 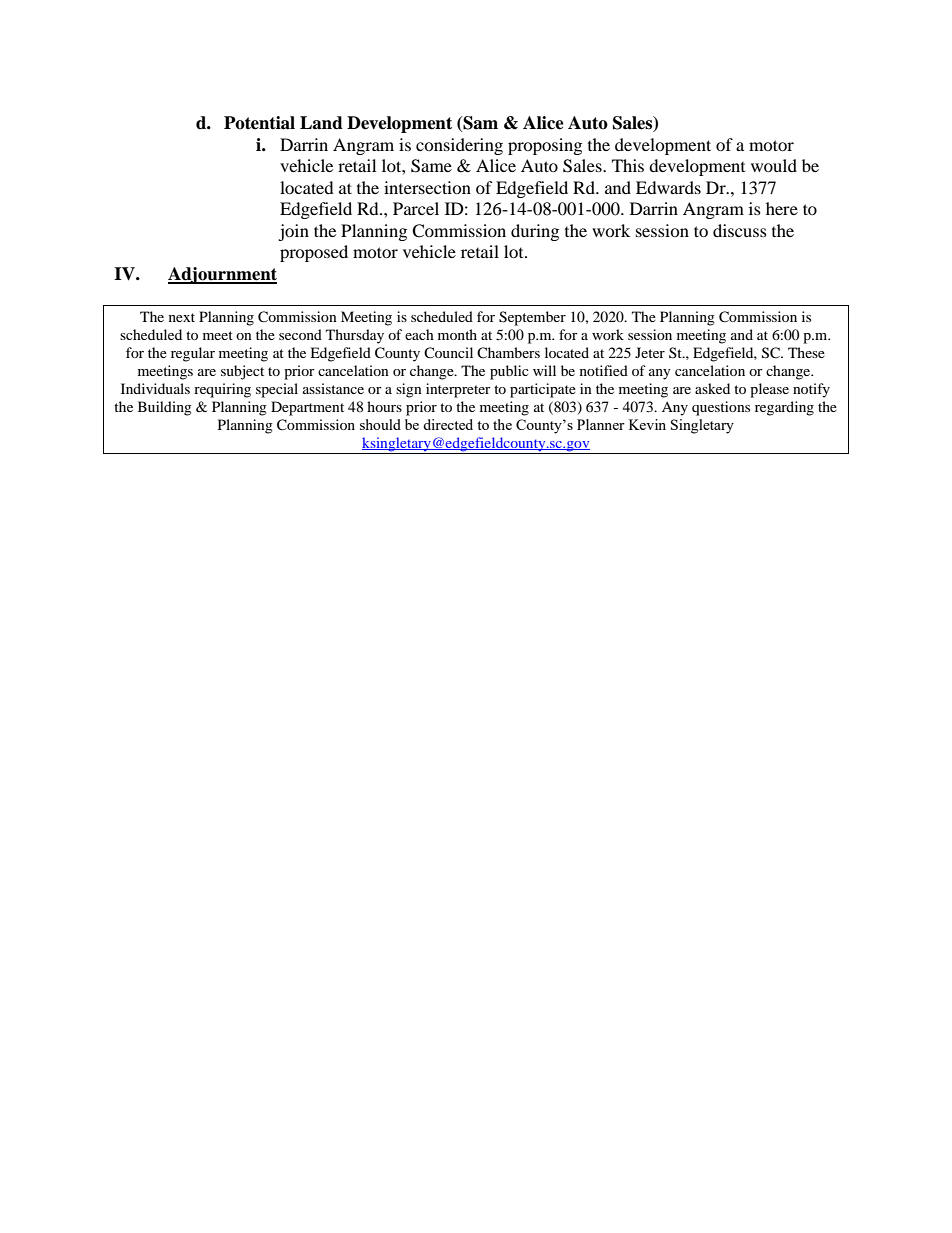 I want to click on would, so click(x=774, y=165).
